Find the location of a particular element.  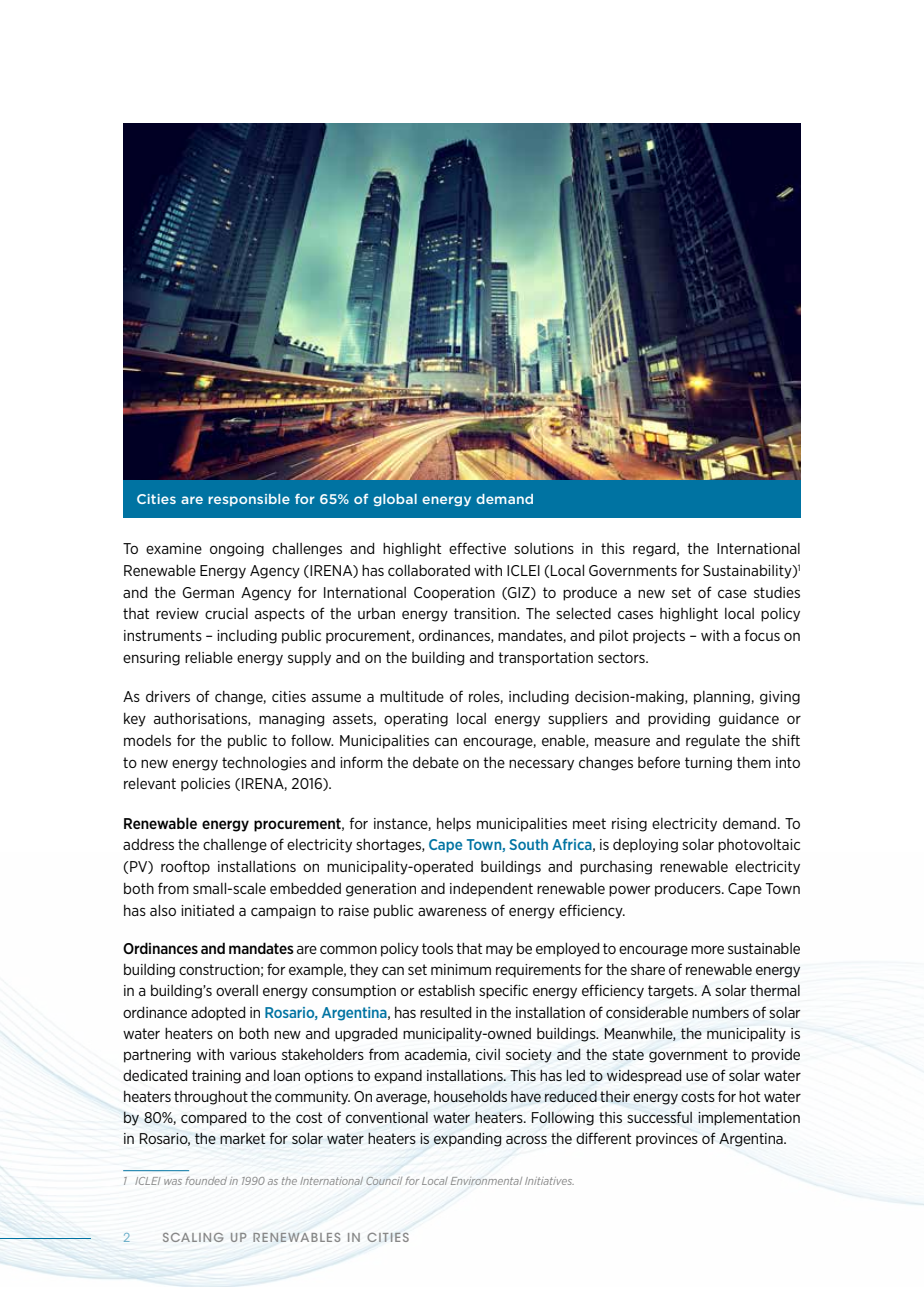

rooftop is located at coordinates (185, 867).
